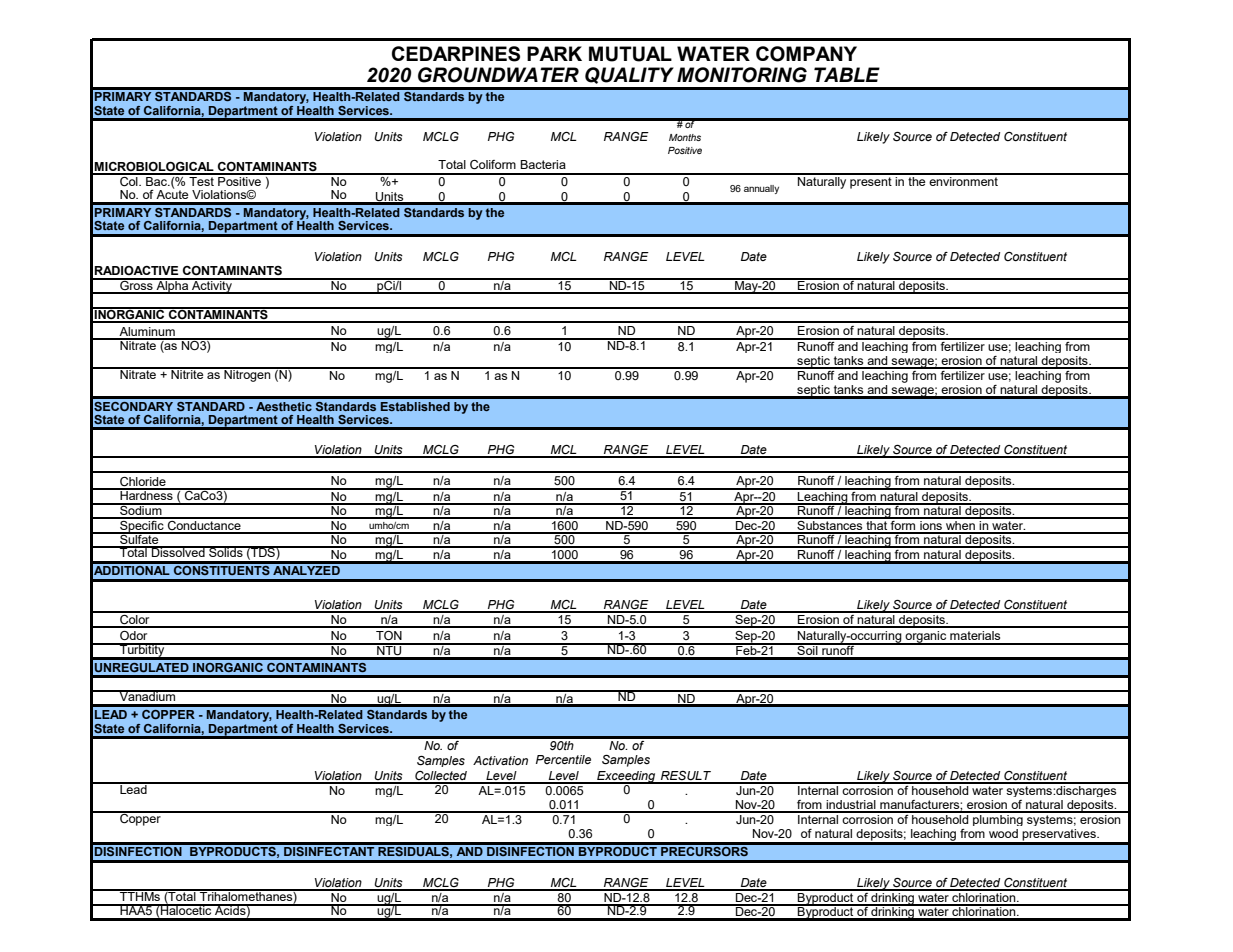 The width and height of the page is (1233, 952). Describe the element at coordinates (154, 168) in the page. I see `MICROBIOLOGICAL` at that location.
